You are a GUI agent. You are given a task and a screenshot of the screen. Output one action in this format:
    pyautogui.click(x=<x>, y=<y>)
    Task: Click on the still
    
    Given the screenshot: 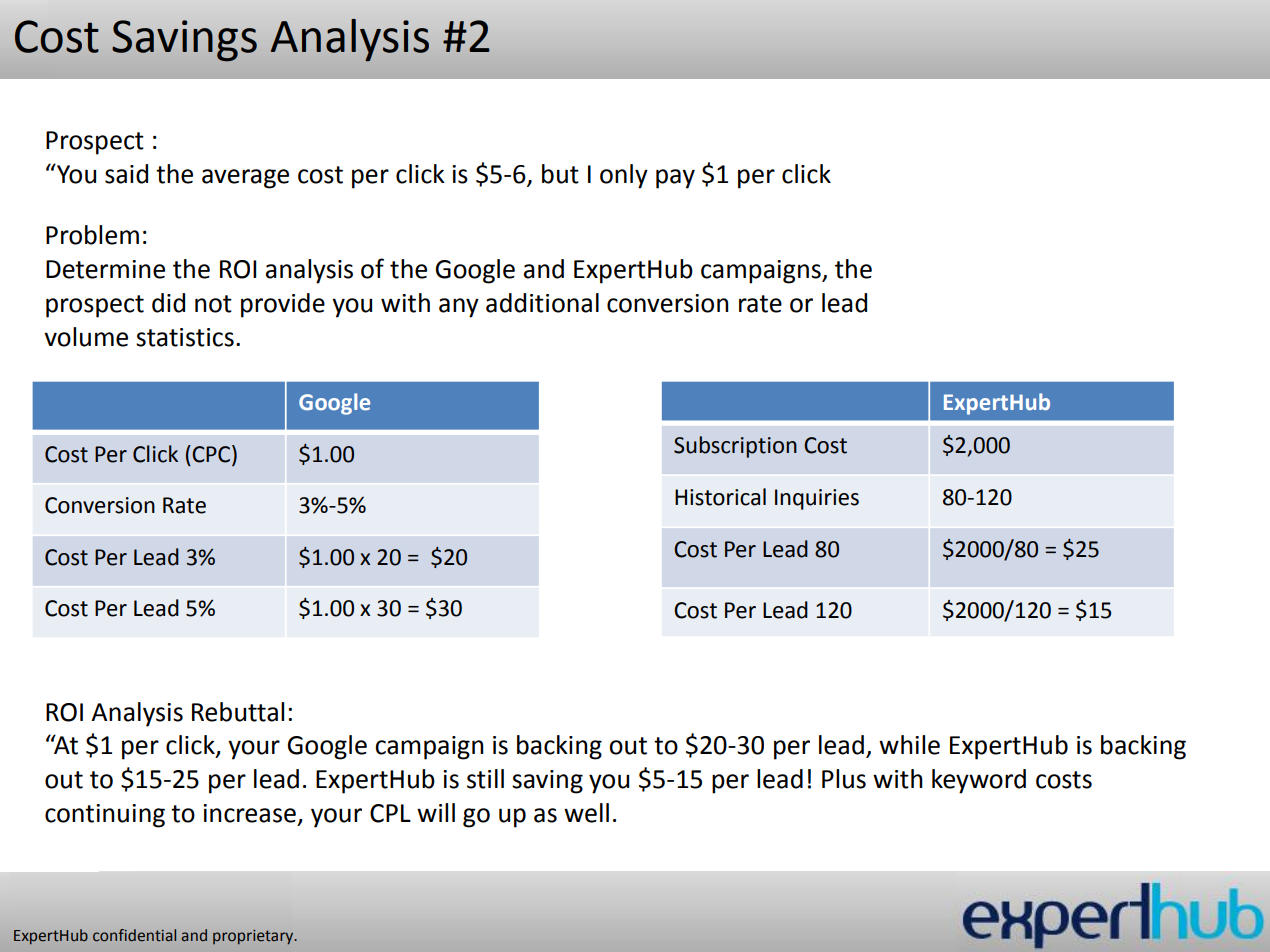 What is the action you would take?
    pyautogui.click(x=485, y=779)
